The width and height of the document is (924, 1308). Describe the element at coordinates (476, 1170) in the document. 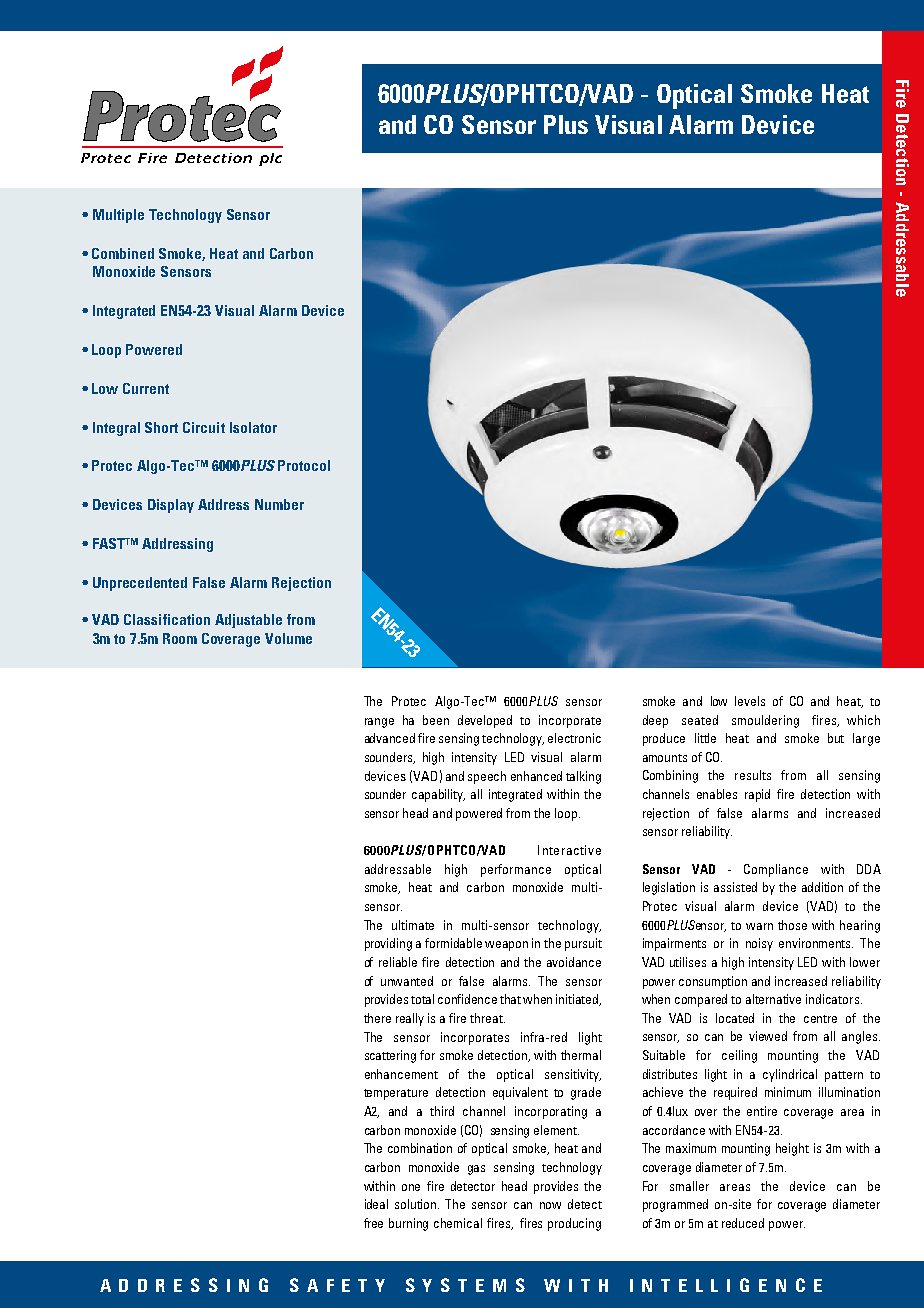

I see `gas` at that location.
